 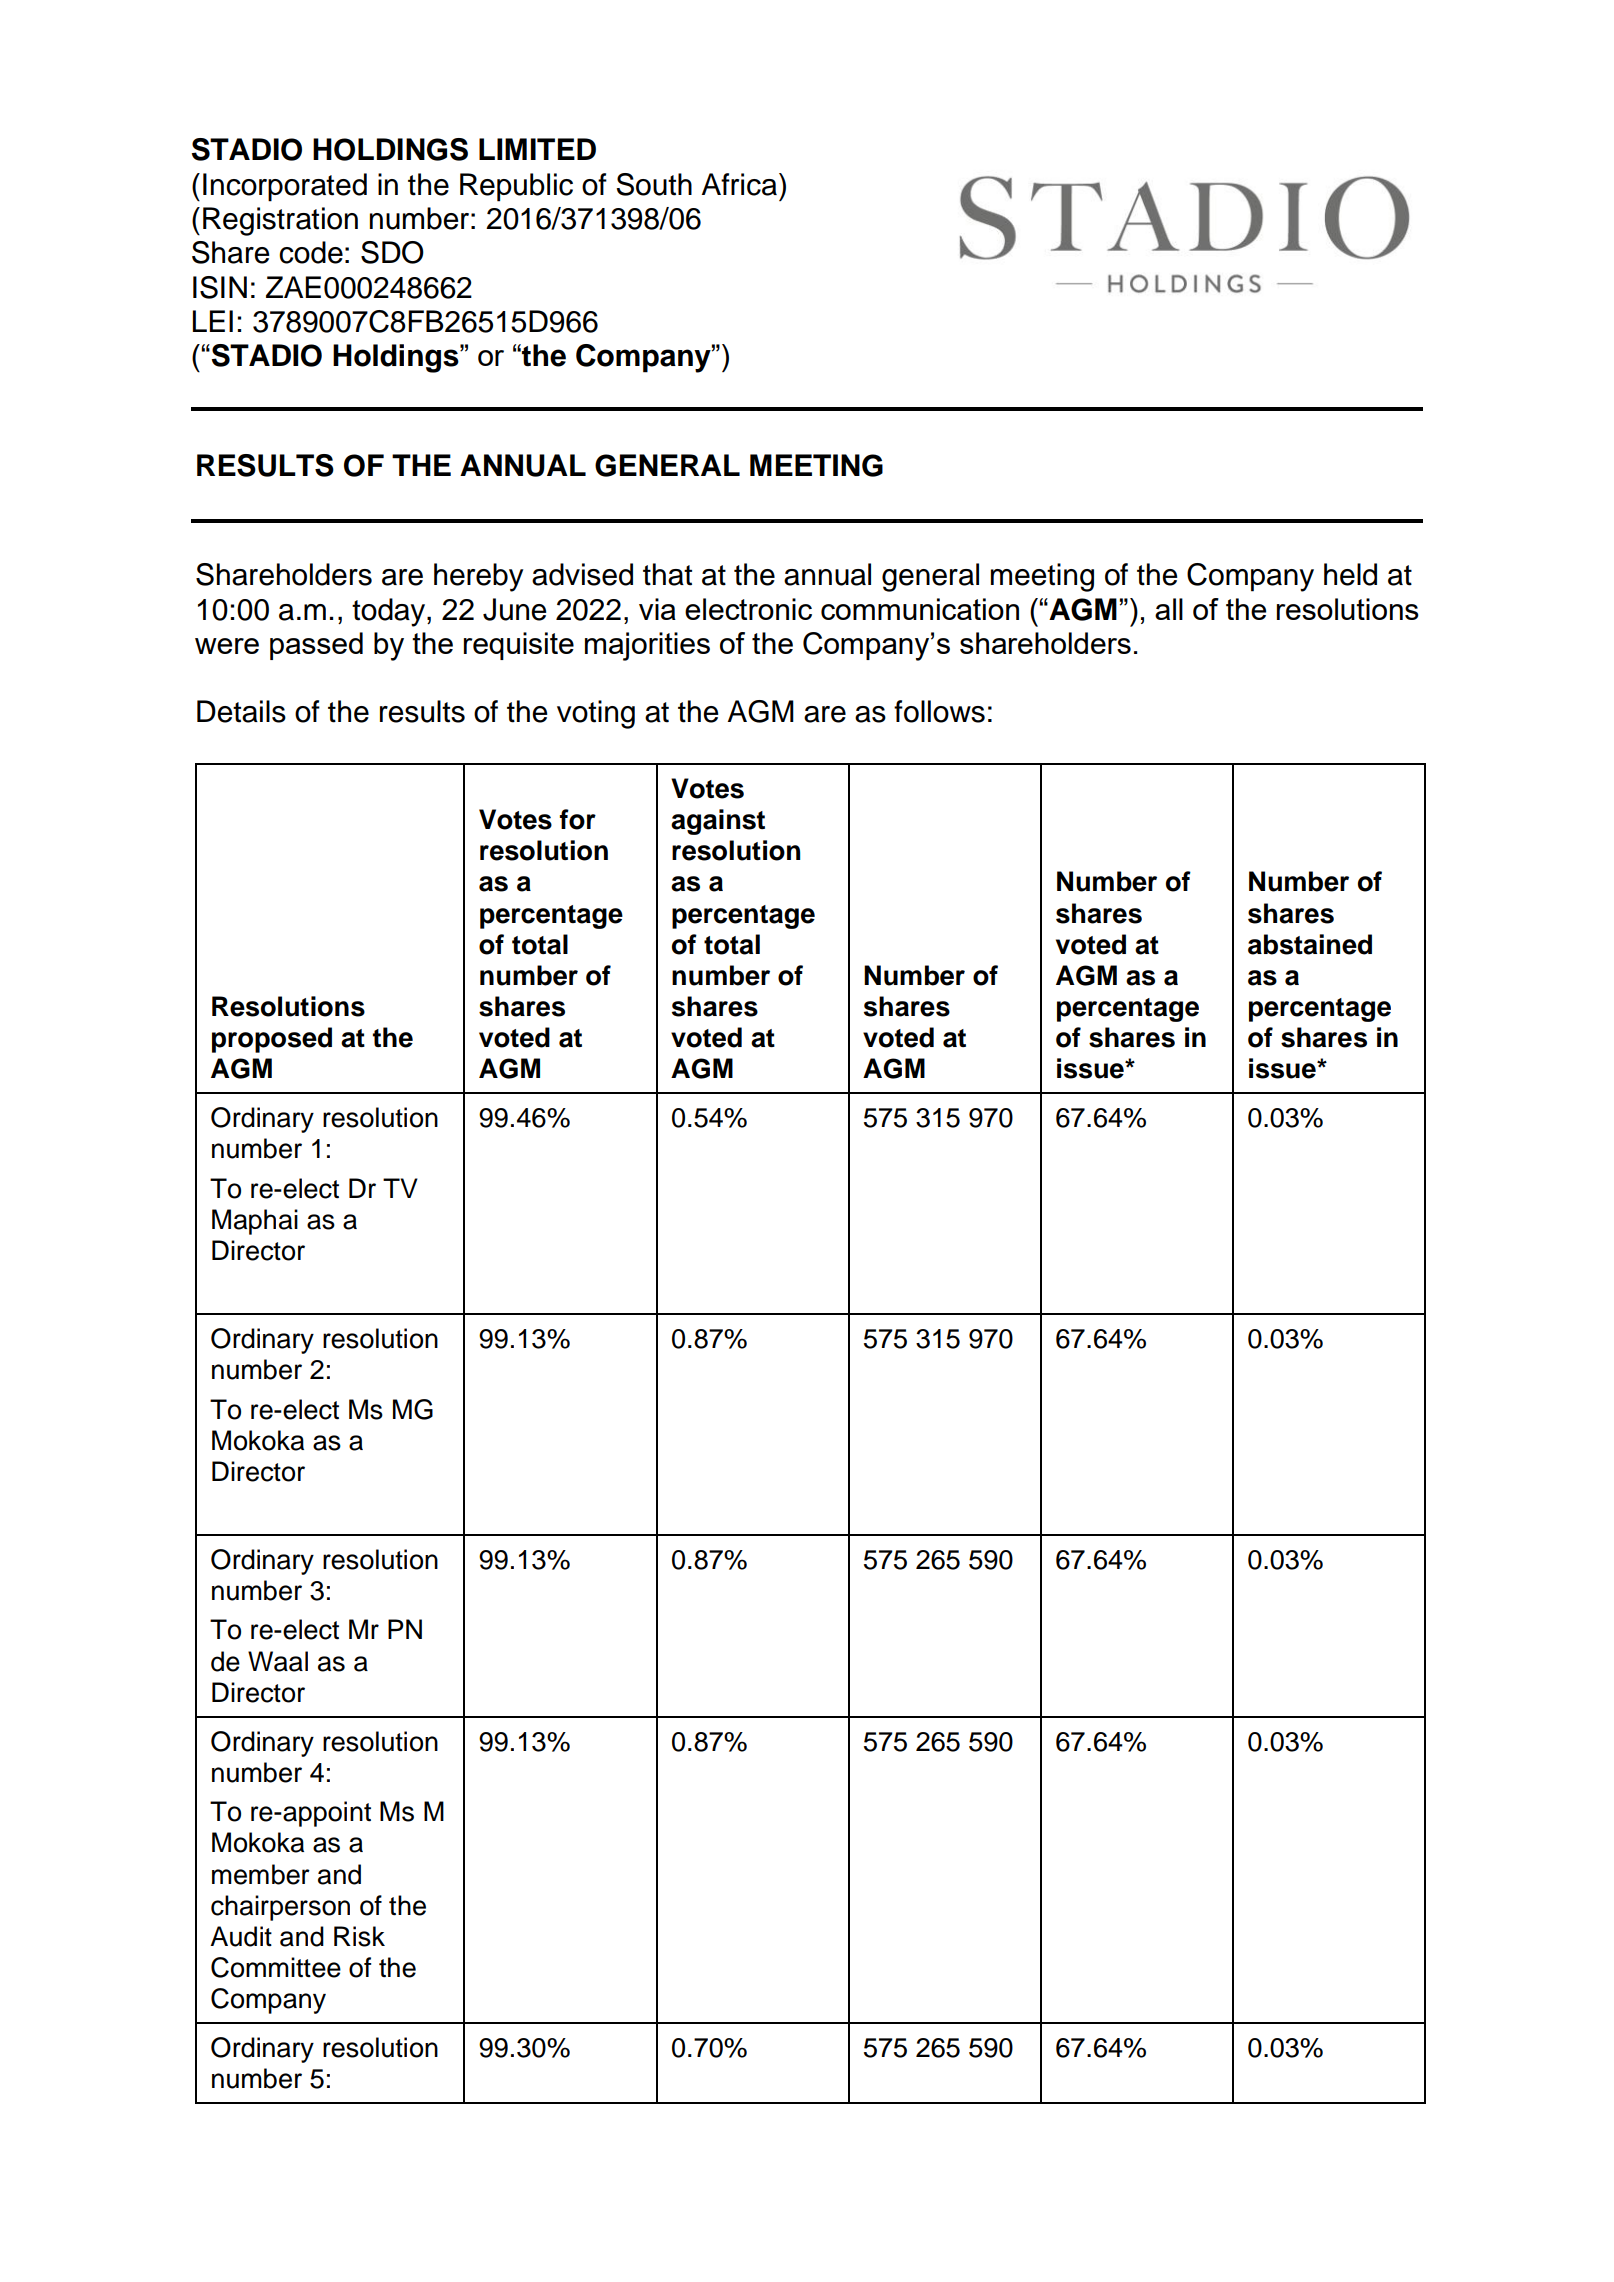 What do you see at coordinates (1350, 574) in the screenshot?
I see `held` at bounding box center [1350, 574].
